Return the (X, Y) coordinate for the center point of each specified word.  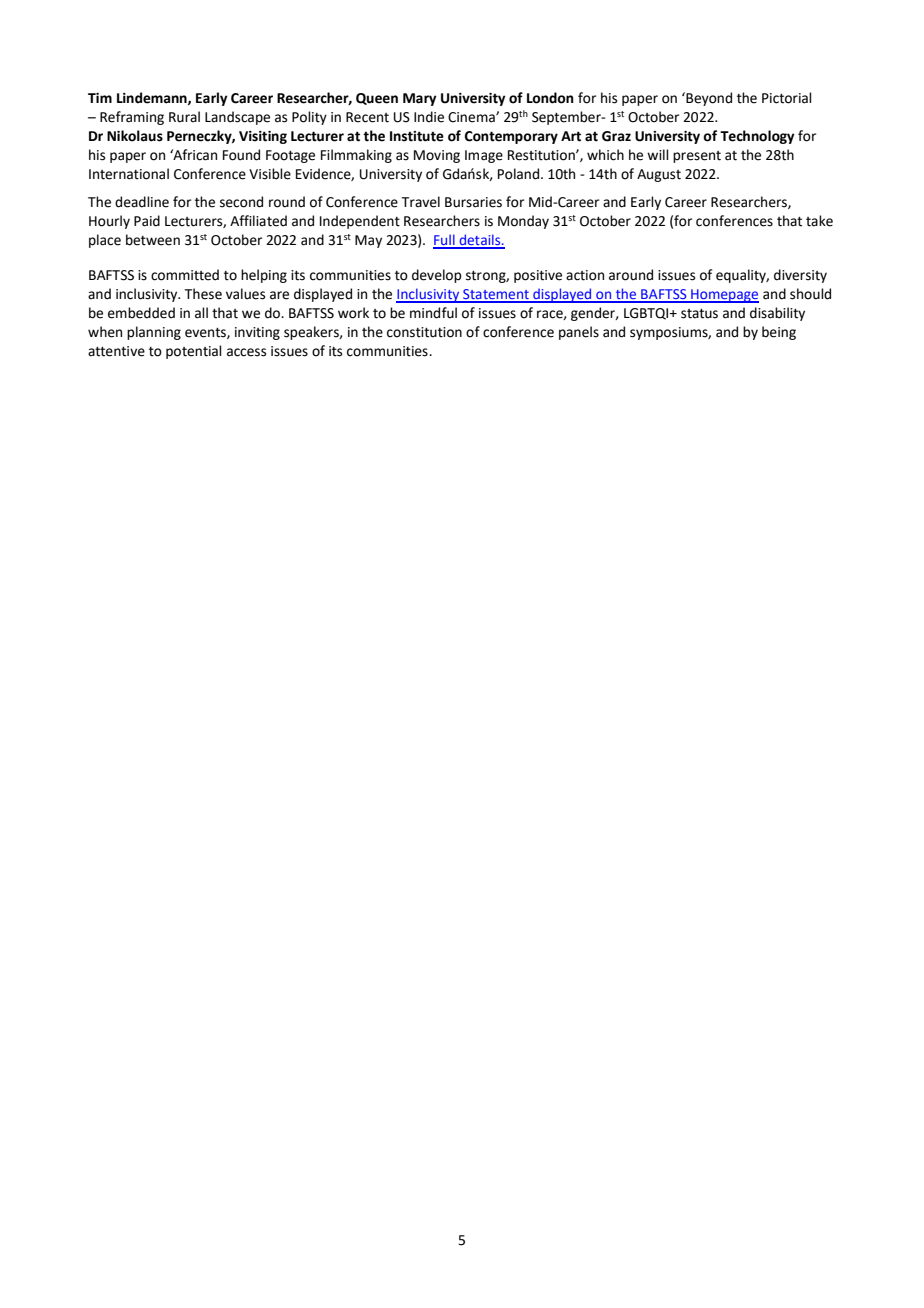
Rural (184, 117)
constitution (424, 332)
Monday (523, 222)
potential (194, 352)
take (819, 221)
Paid (147, 221)
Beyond (708, 99)
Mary (420, 99)
